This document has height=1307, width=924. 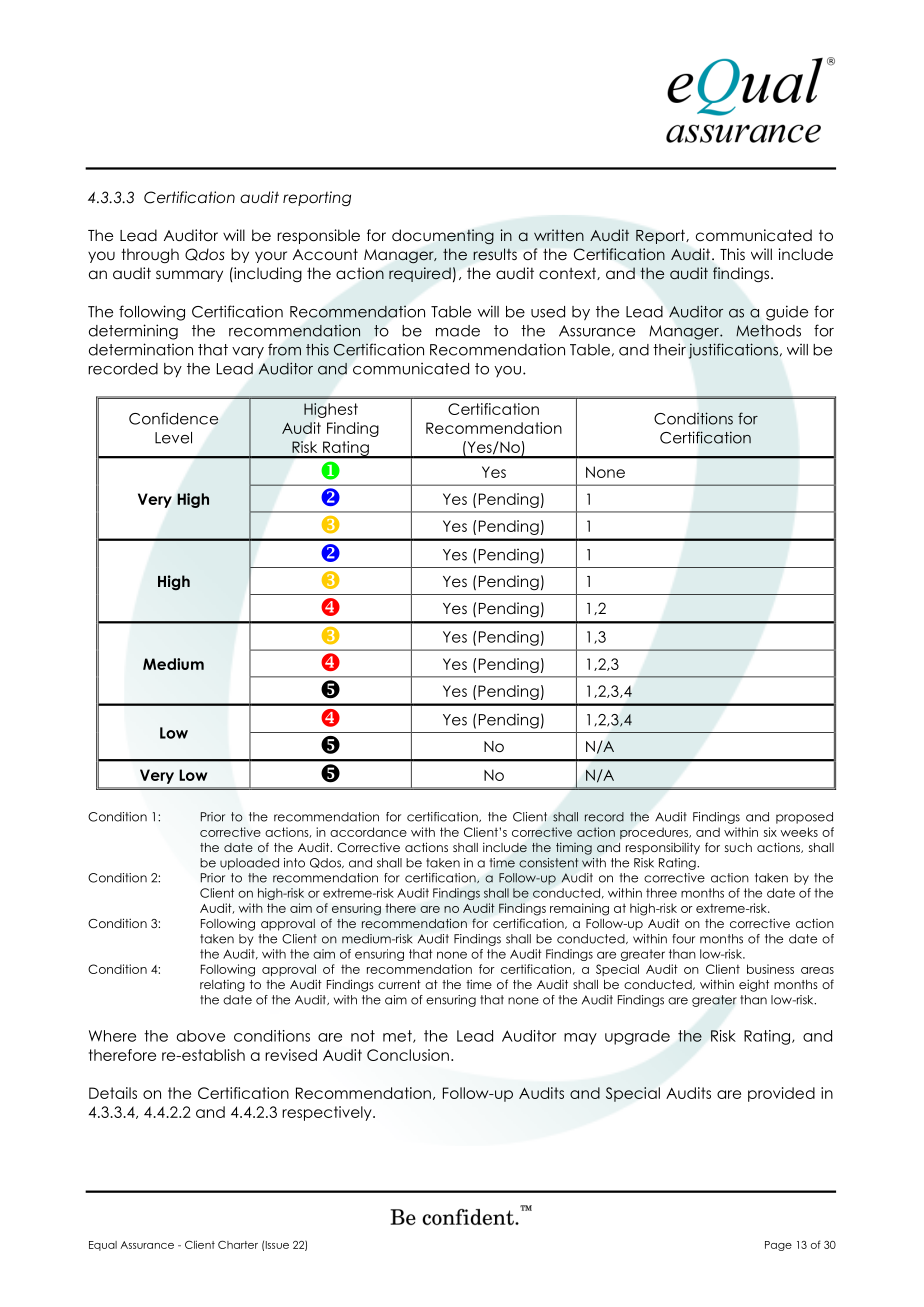 I want to click on consistent, so click(x=548, y=863).
